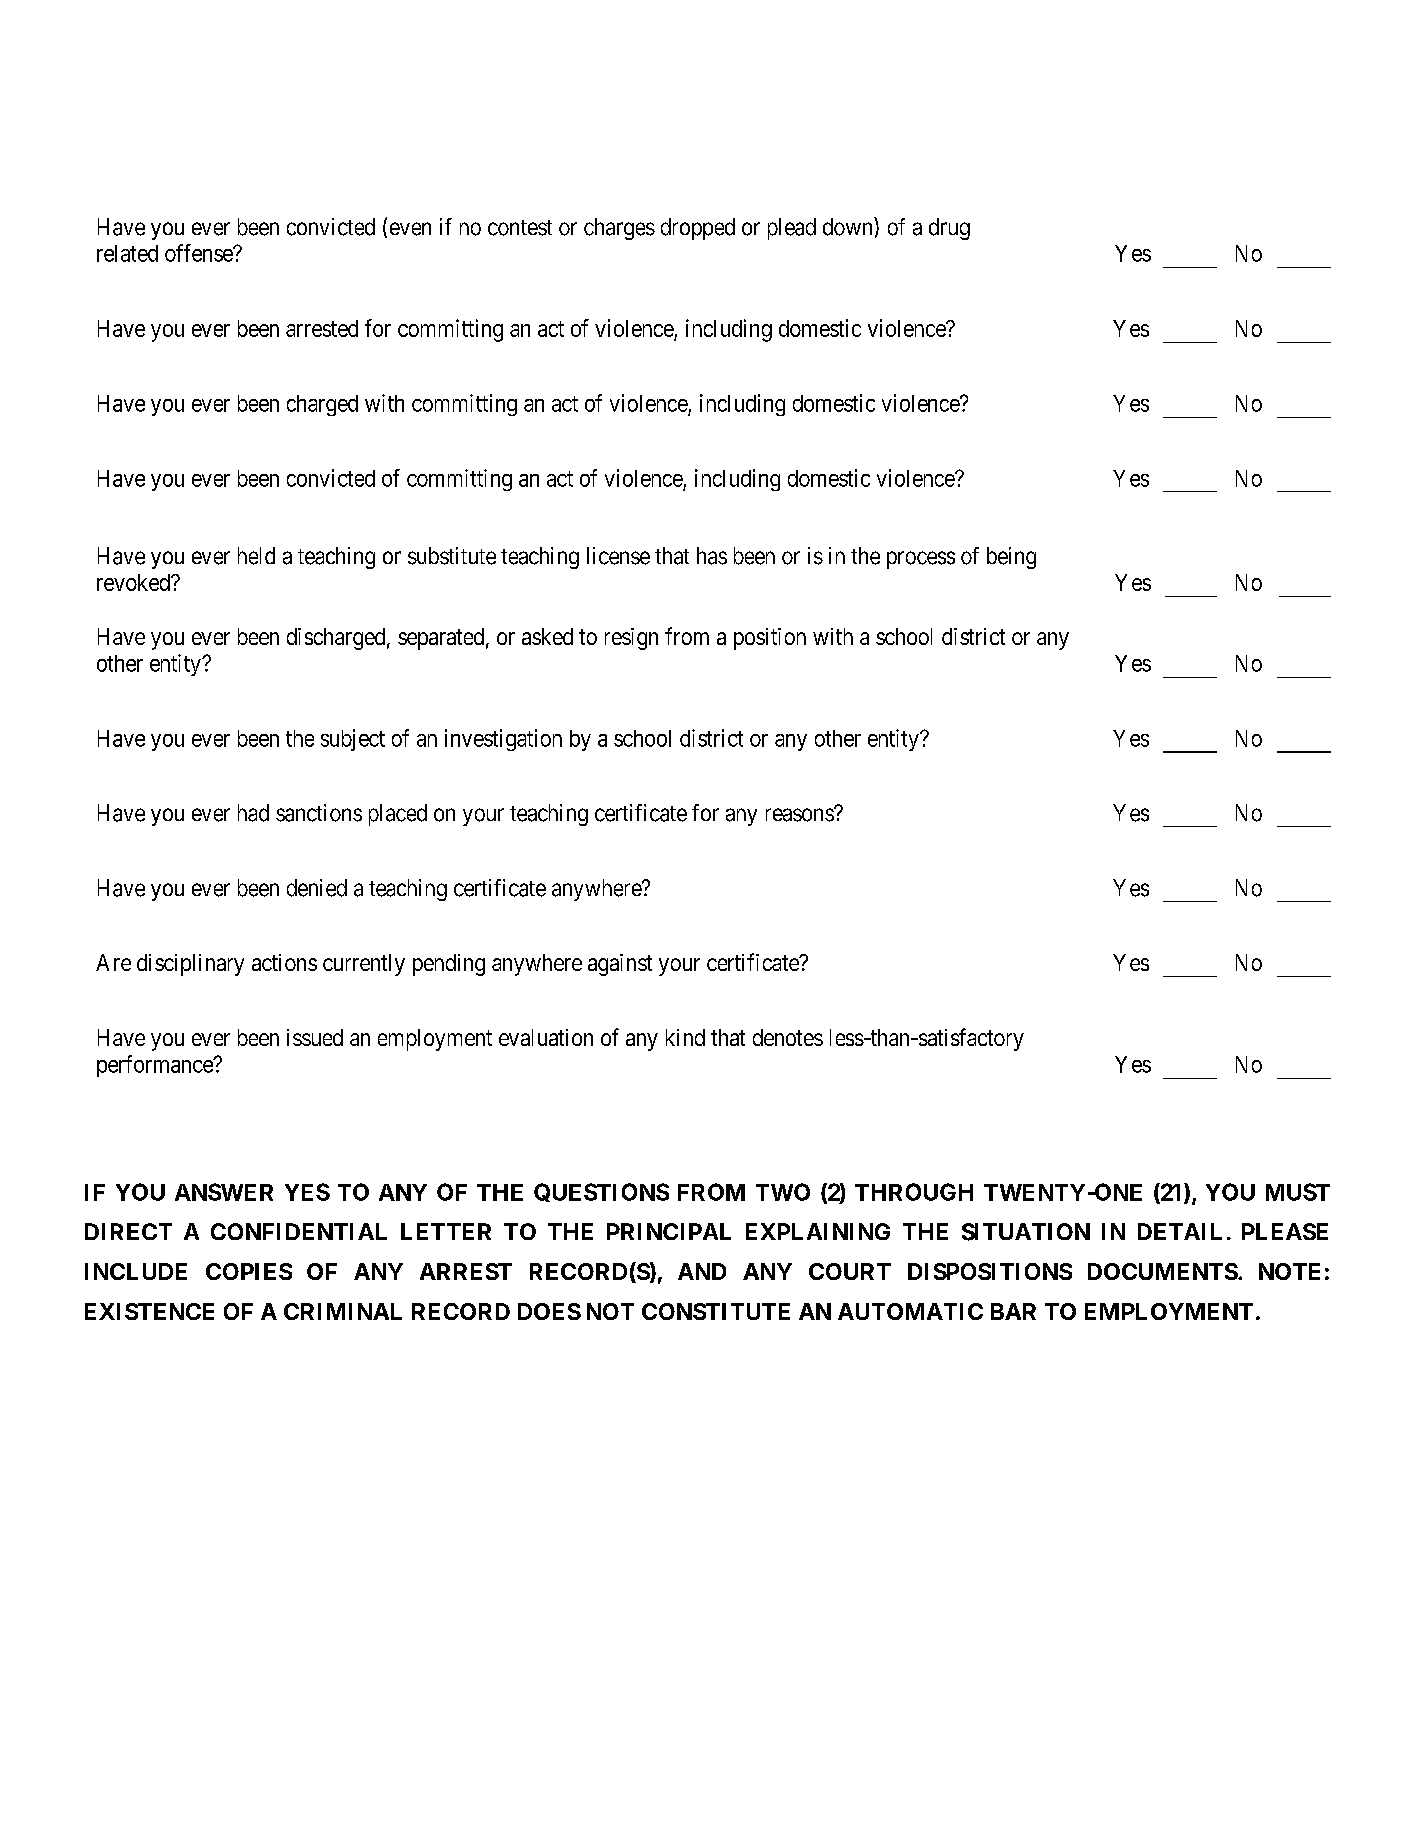 The width and height of the screenshot is (1414, 1830). Describe the element at coordinates (712, 556) in the screenshot. I see `has` at that location.
